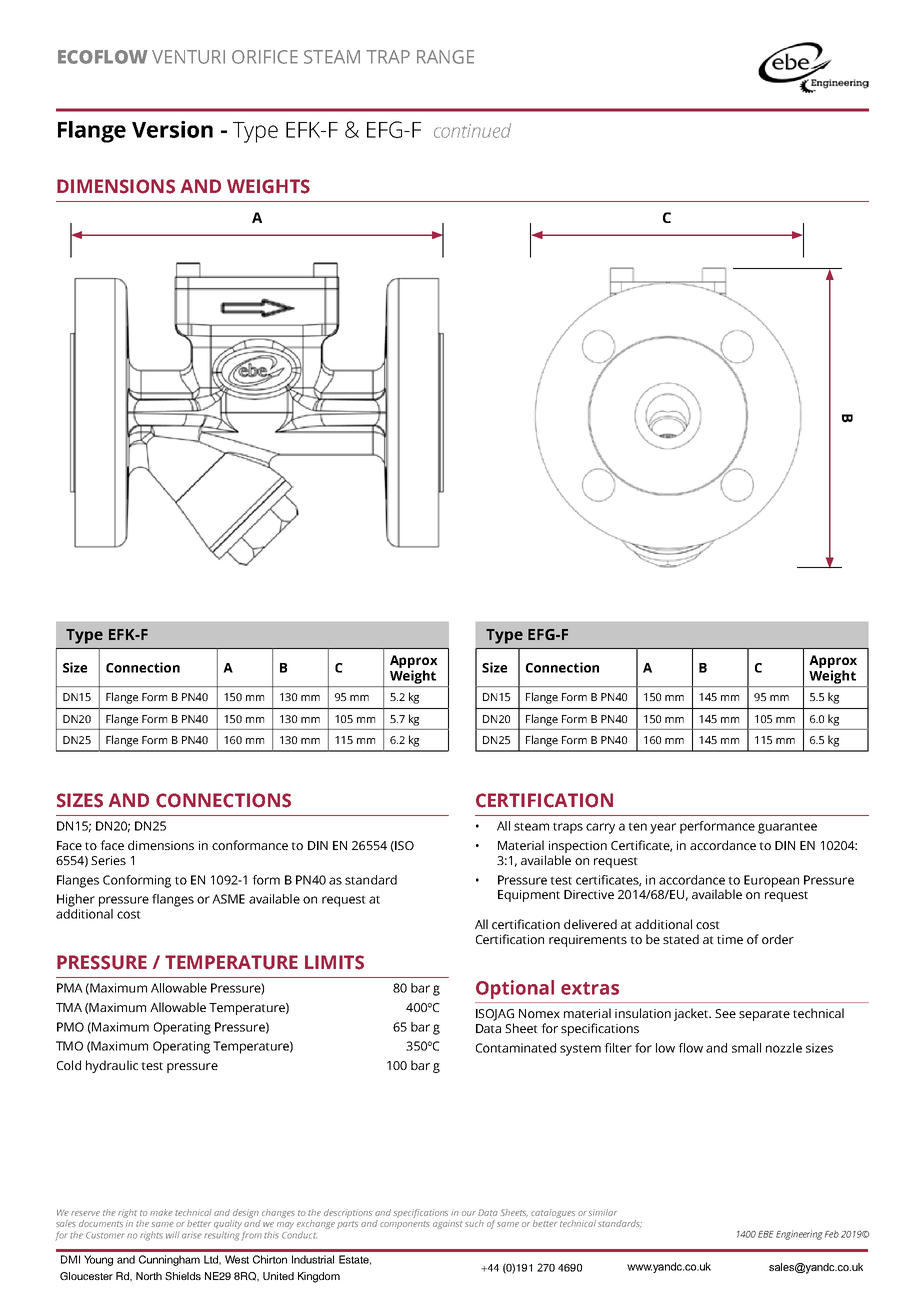  What do you see at coordinates (600, 828) in the screenshot?
I see `carry` at bounding box center [600, 828].
